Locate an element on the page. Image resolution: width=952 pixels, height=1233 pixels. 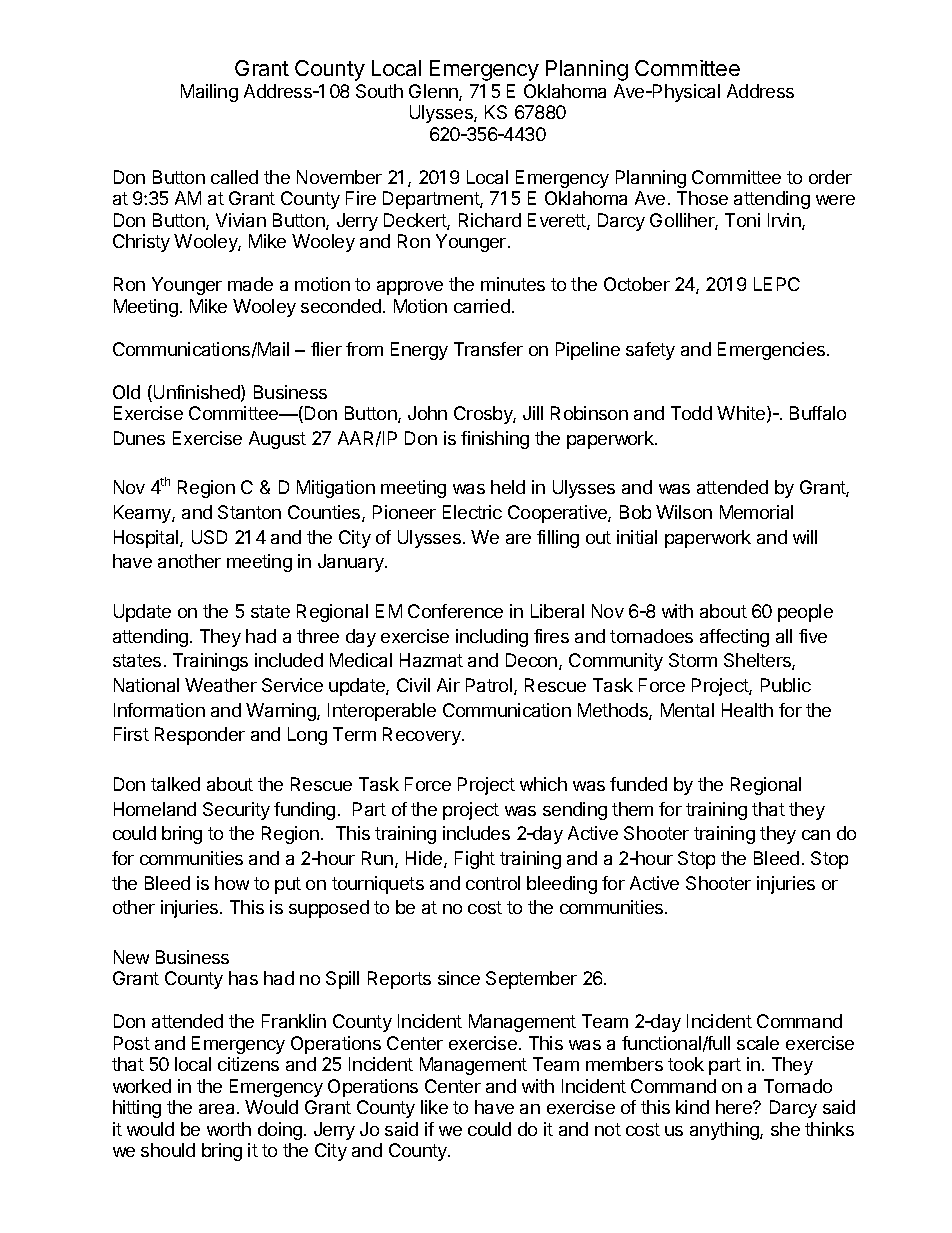
Emergencies is located at coordinates (773, 351).
